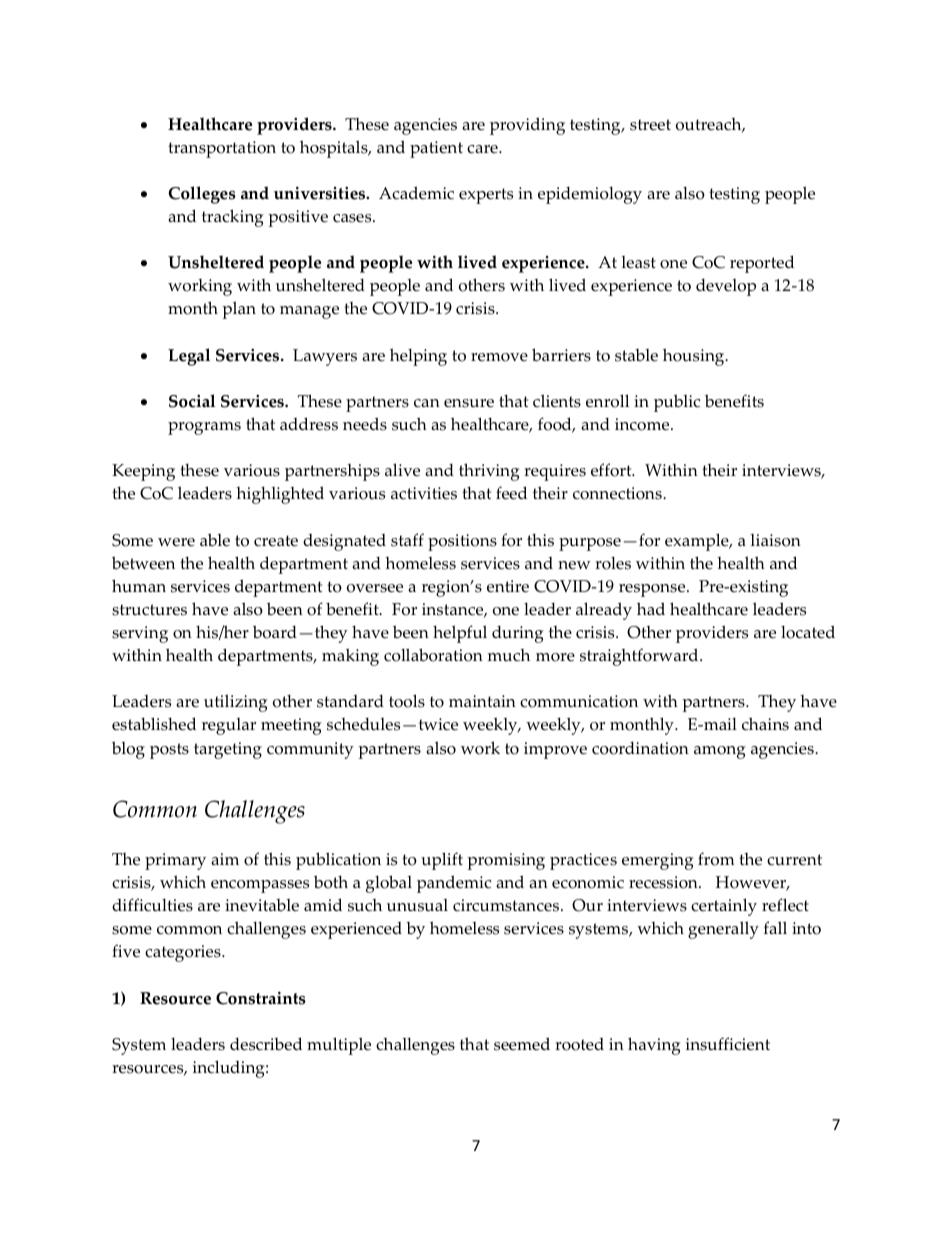  Describe the element at coordinates (261, 998) in the screenshot. I see `Constraints` at that location.
